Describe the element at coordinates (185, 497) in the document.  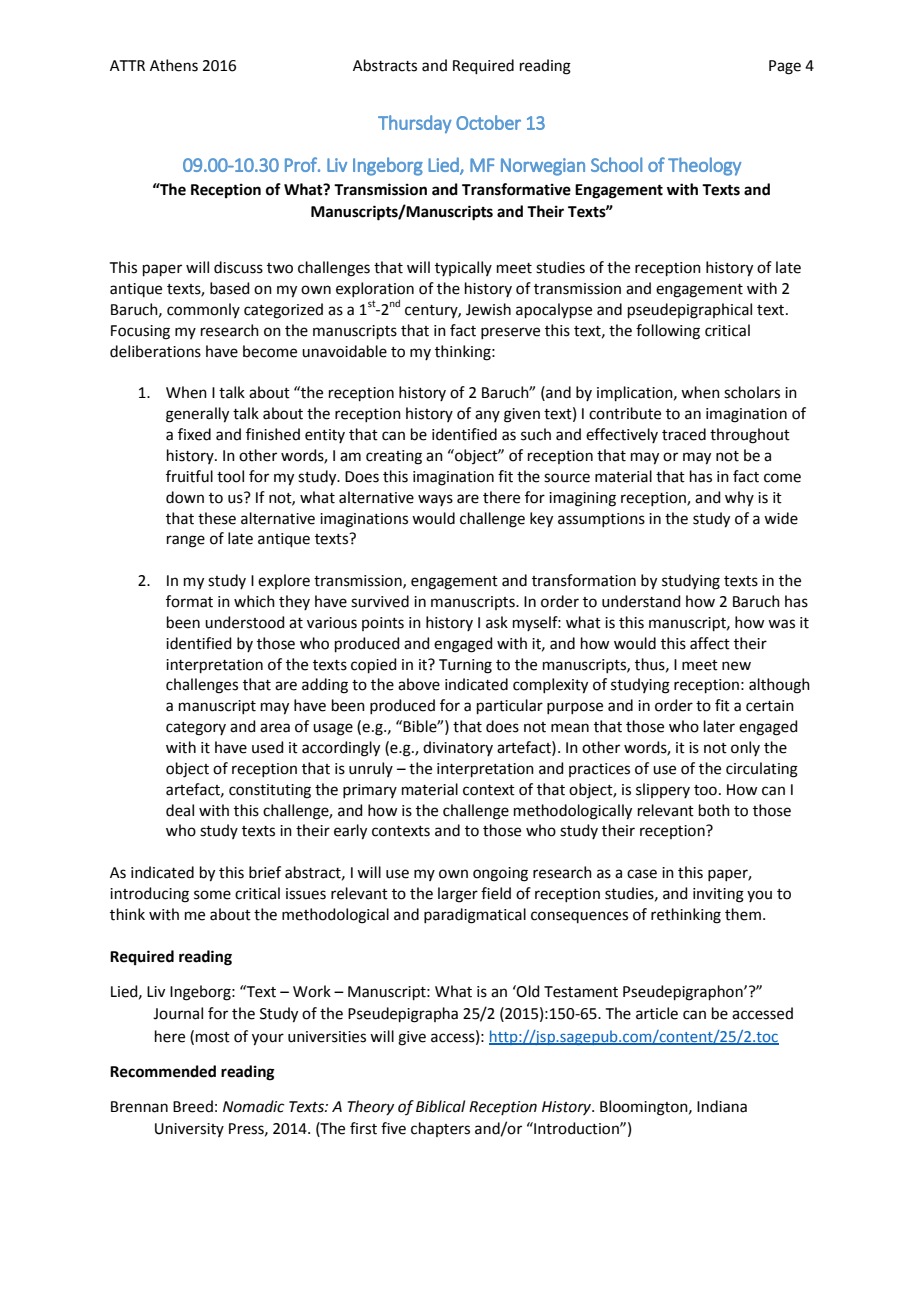
I see `down` at that location.
